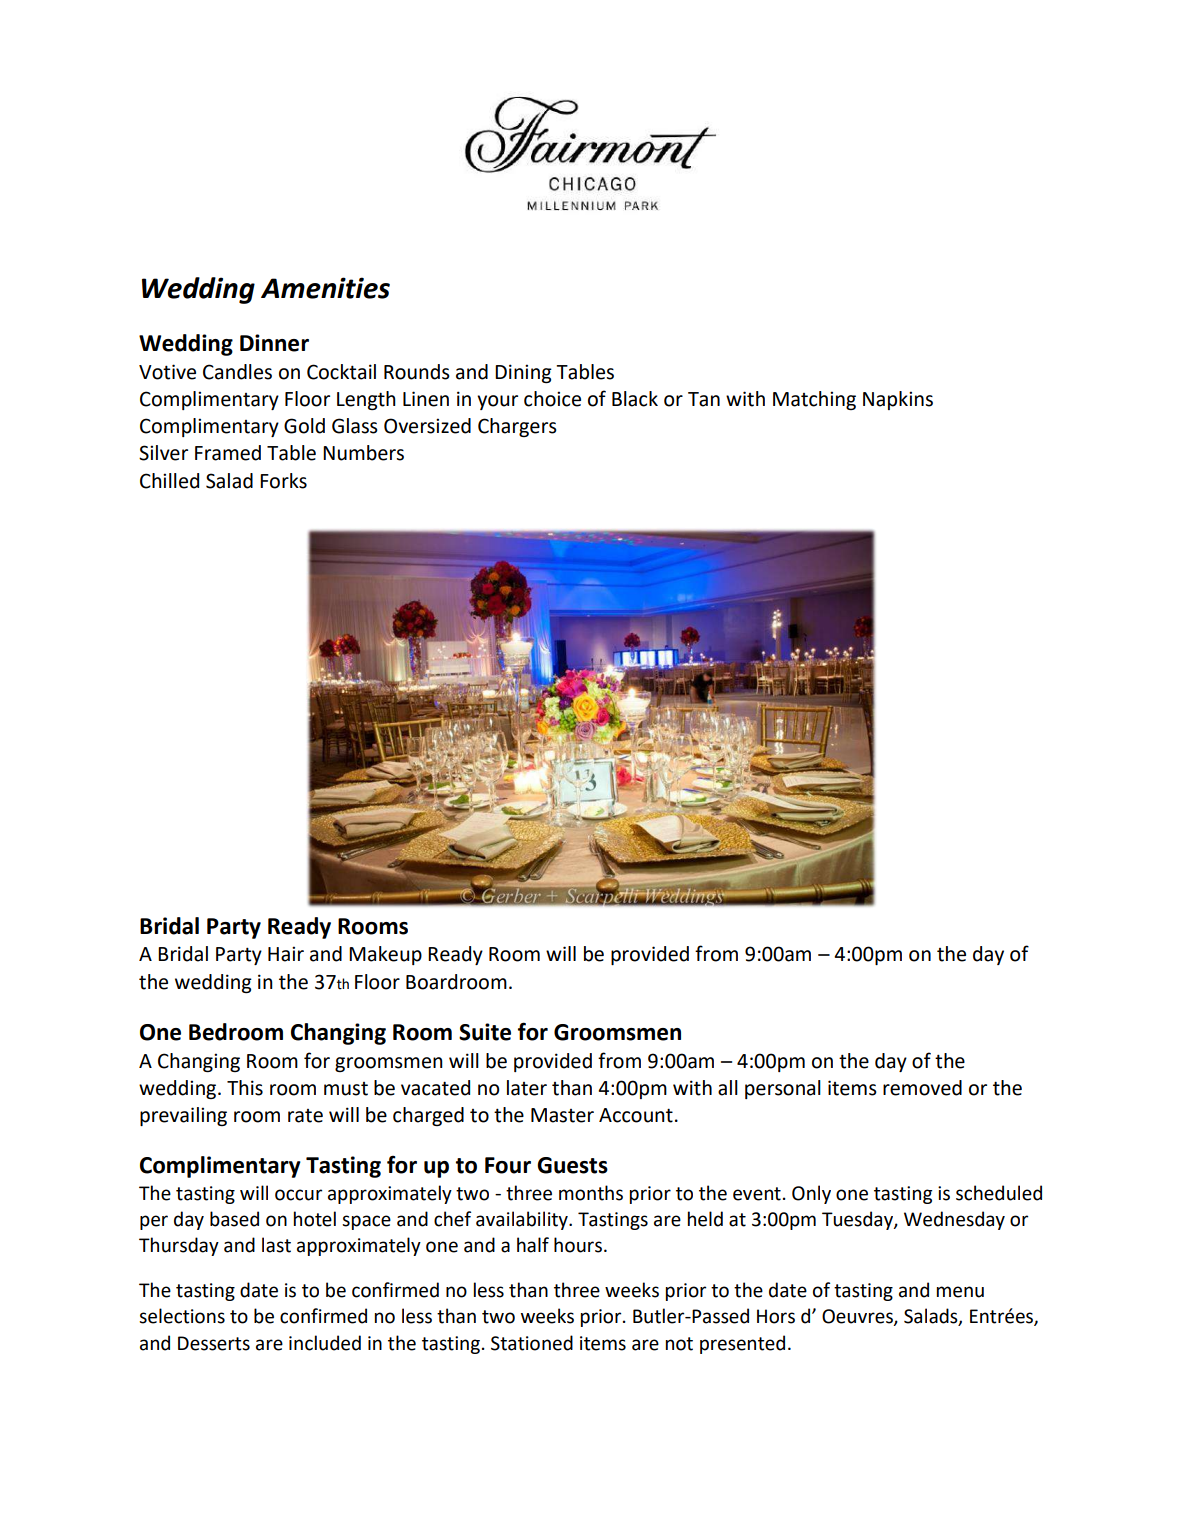  Describe the element at coordinates (532, 1343) in the document. I see `Stationed` at that location.
